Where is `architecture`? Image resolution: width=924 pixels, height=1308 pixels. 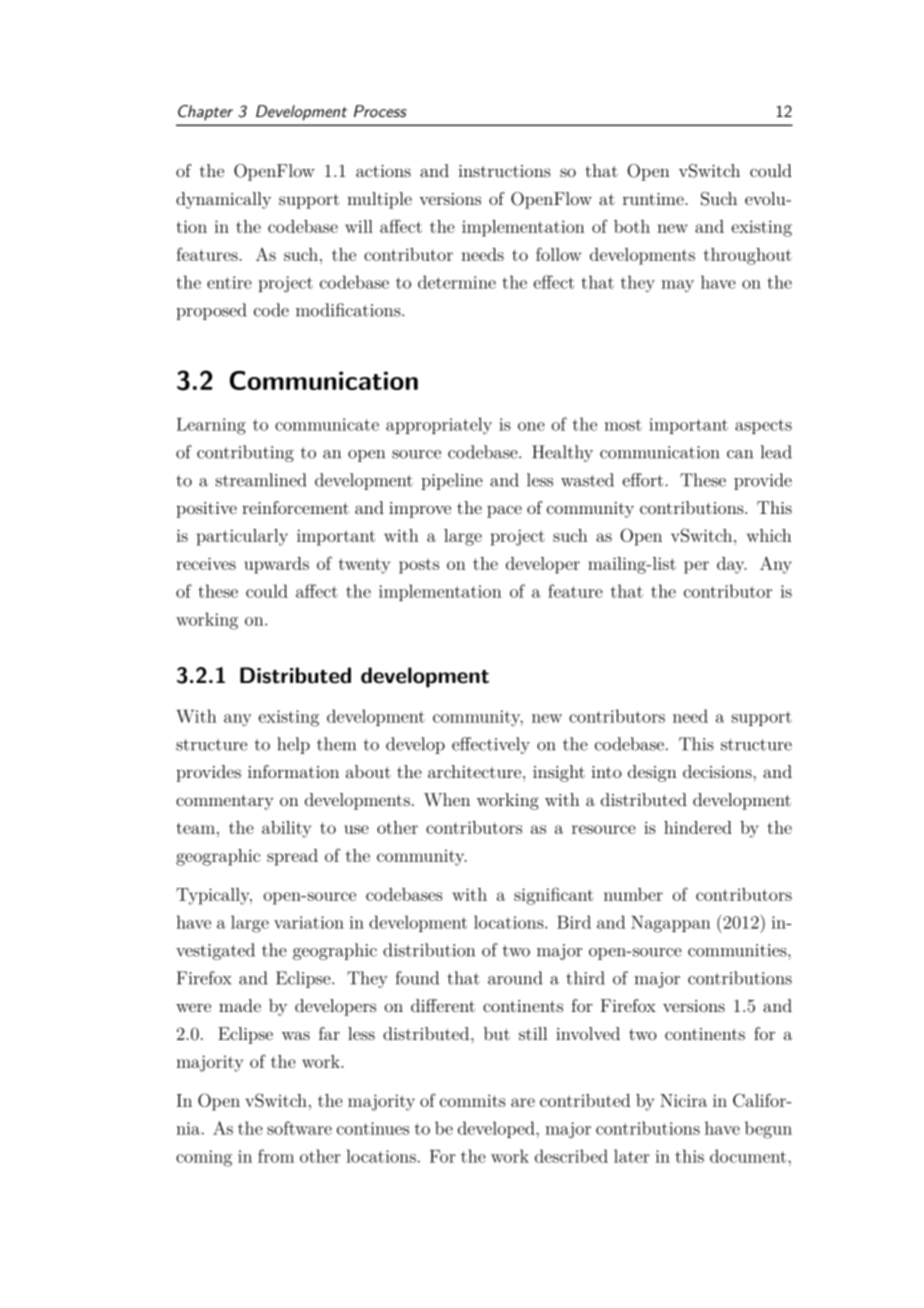 architecture is located at coordinates (476, 771).
